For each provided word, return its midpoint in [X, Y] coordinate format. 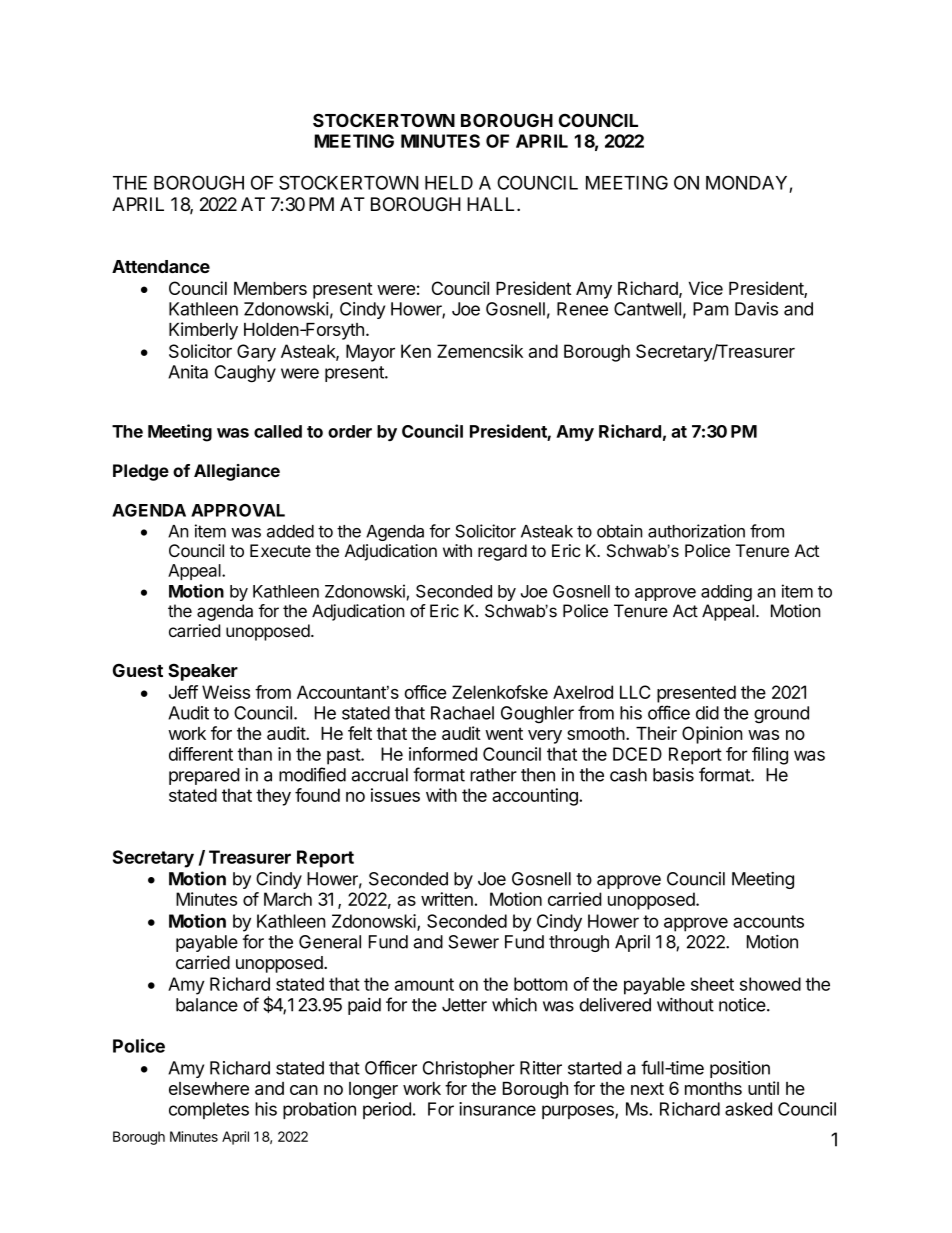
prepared [204, 776]
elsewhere [209, 1088]
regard [502, 552]
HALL [492, 204]
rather [493, 775]
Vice [706, 288]
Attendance [161, 266]
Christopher [469, 1069]
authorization [696, 531]
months [713, 1088]
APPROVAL [238, 510]
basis [673, 775]
